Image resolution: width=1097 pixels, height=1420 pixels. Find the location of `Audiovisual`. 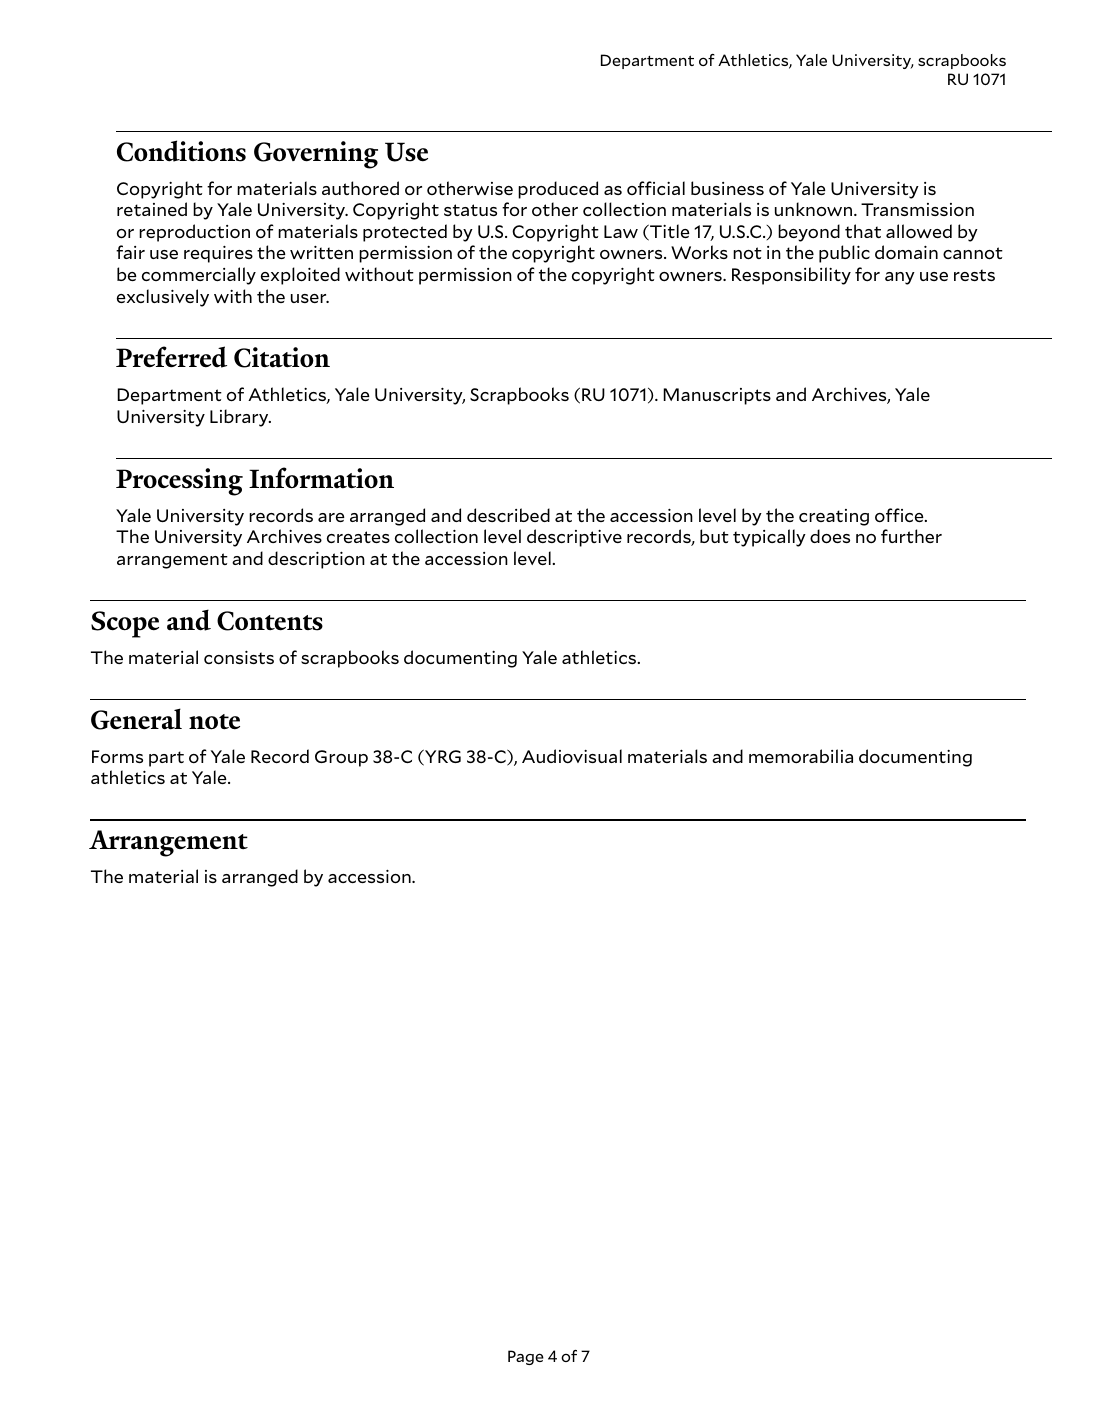

Audiovisual is located at coordinates (572, 756).
